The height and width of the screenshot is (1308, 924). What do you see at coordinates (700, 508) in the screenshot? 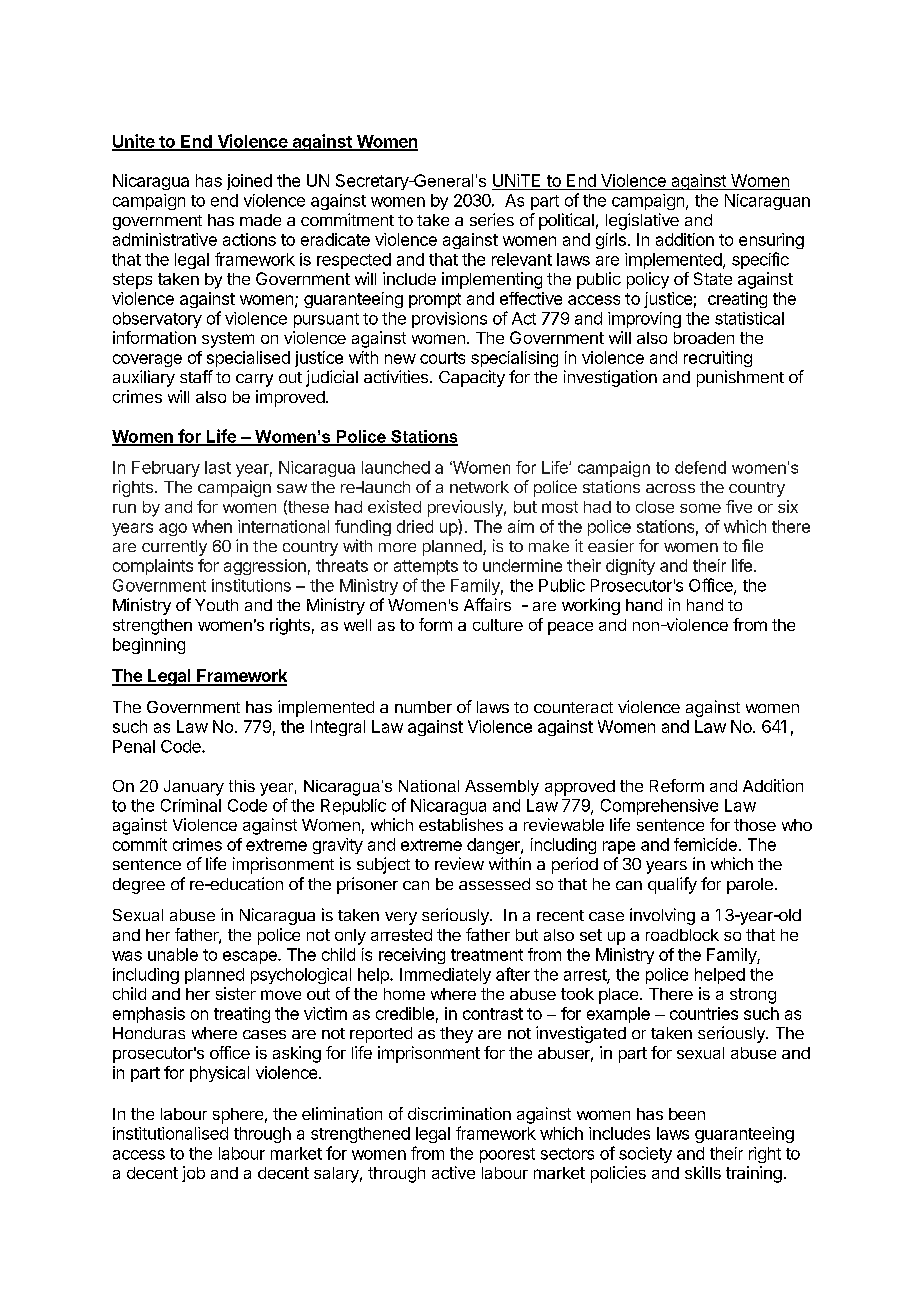
I see `some` at bounding box center [700, 508].
